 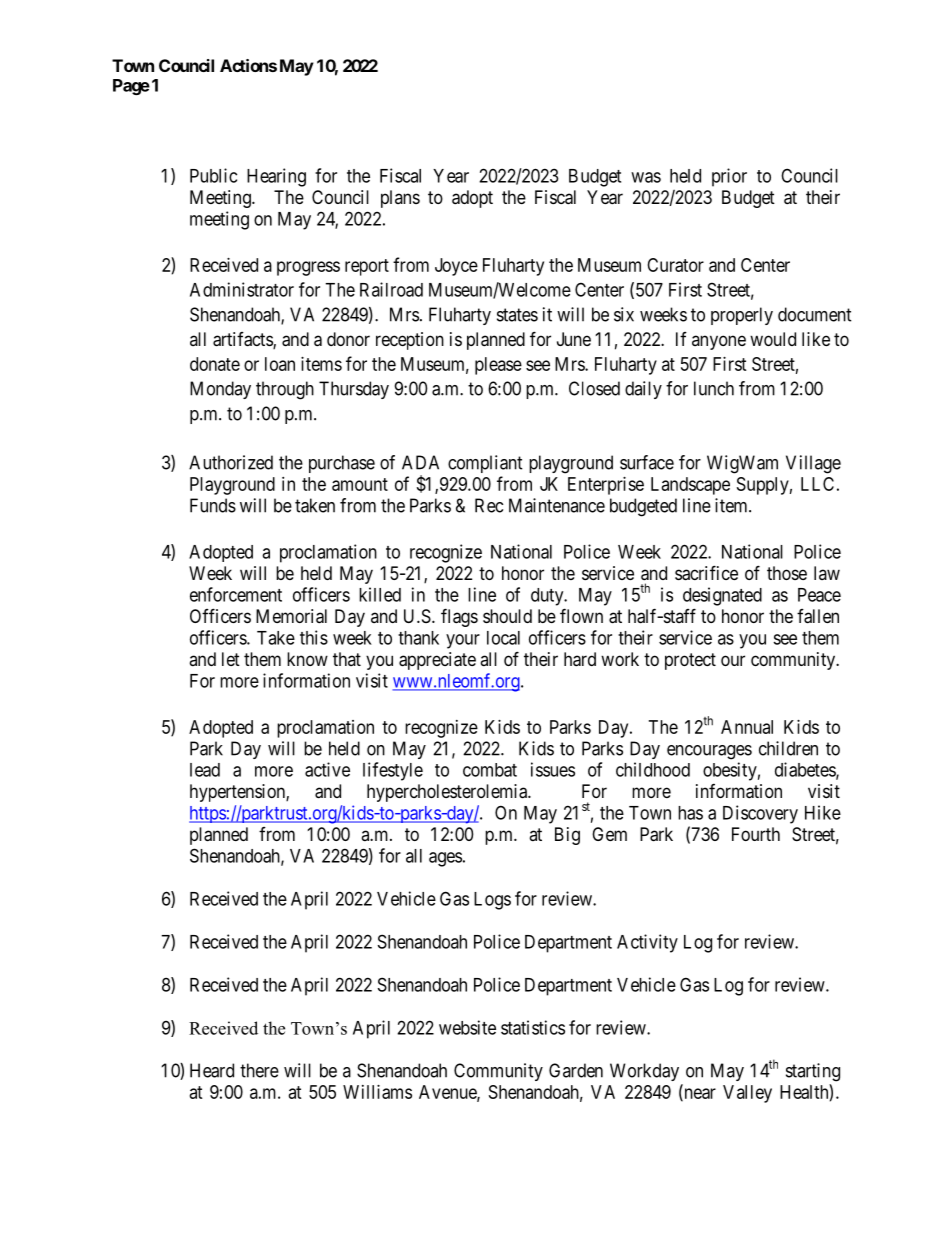 I want to click on local, so click(x=503, y=638).
